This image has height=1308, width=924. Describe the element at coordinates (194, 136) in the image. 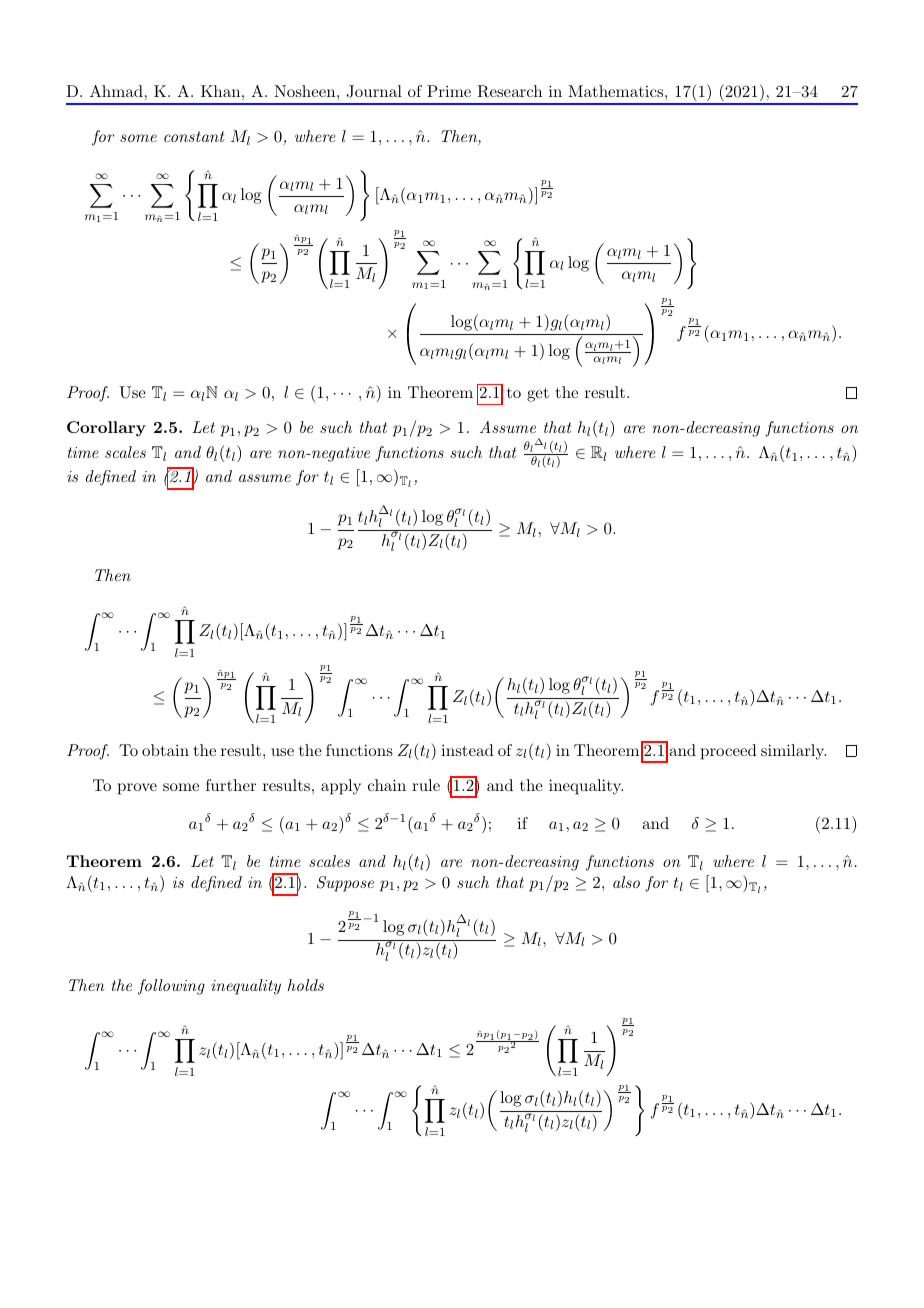

I see `constant` at that location.
